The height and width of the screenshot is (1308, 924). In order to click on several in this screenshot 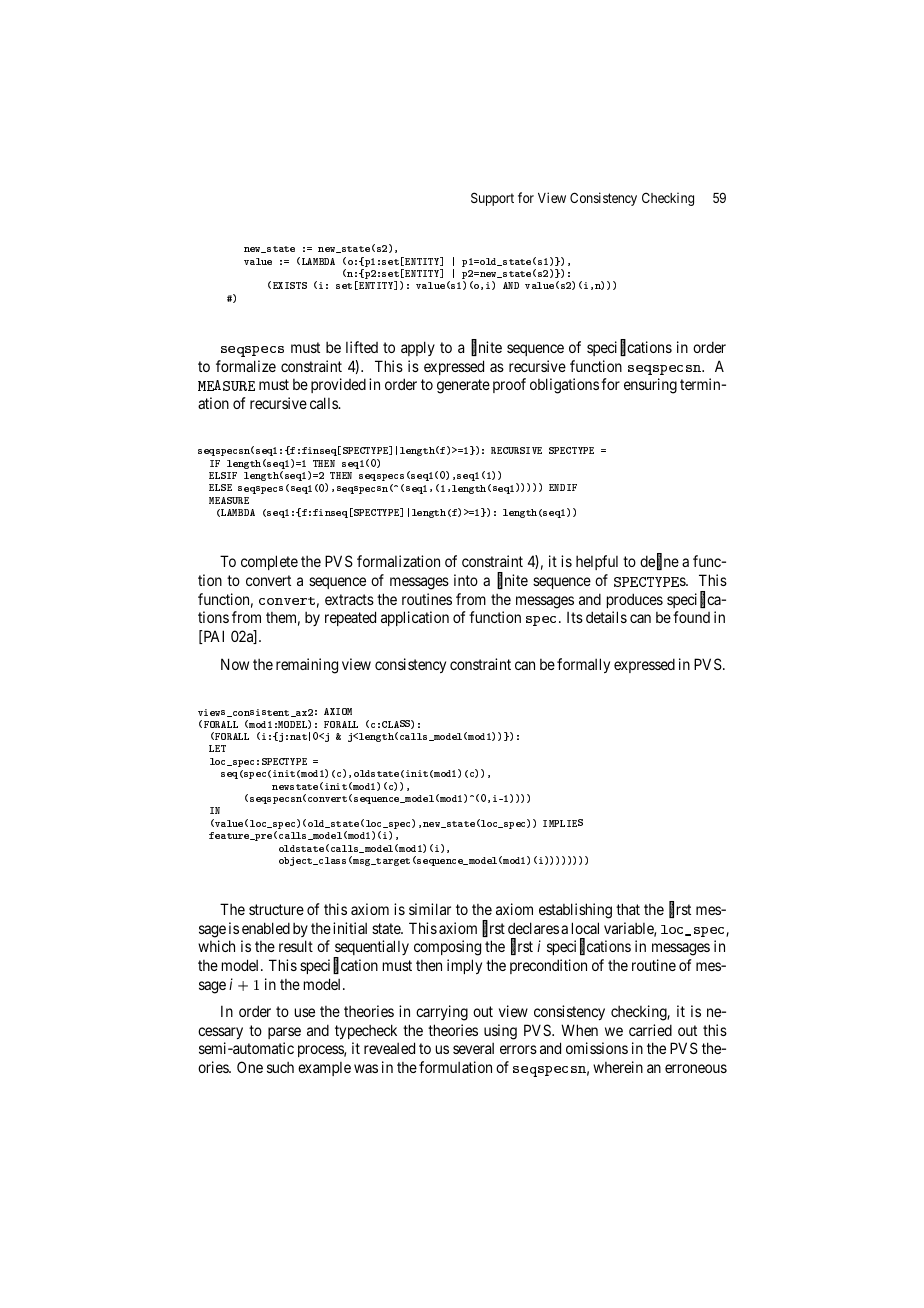, I will do `click(473, 1048)`.
